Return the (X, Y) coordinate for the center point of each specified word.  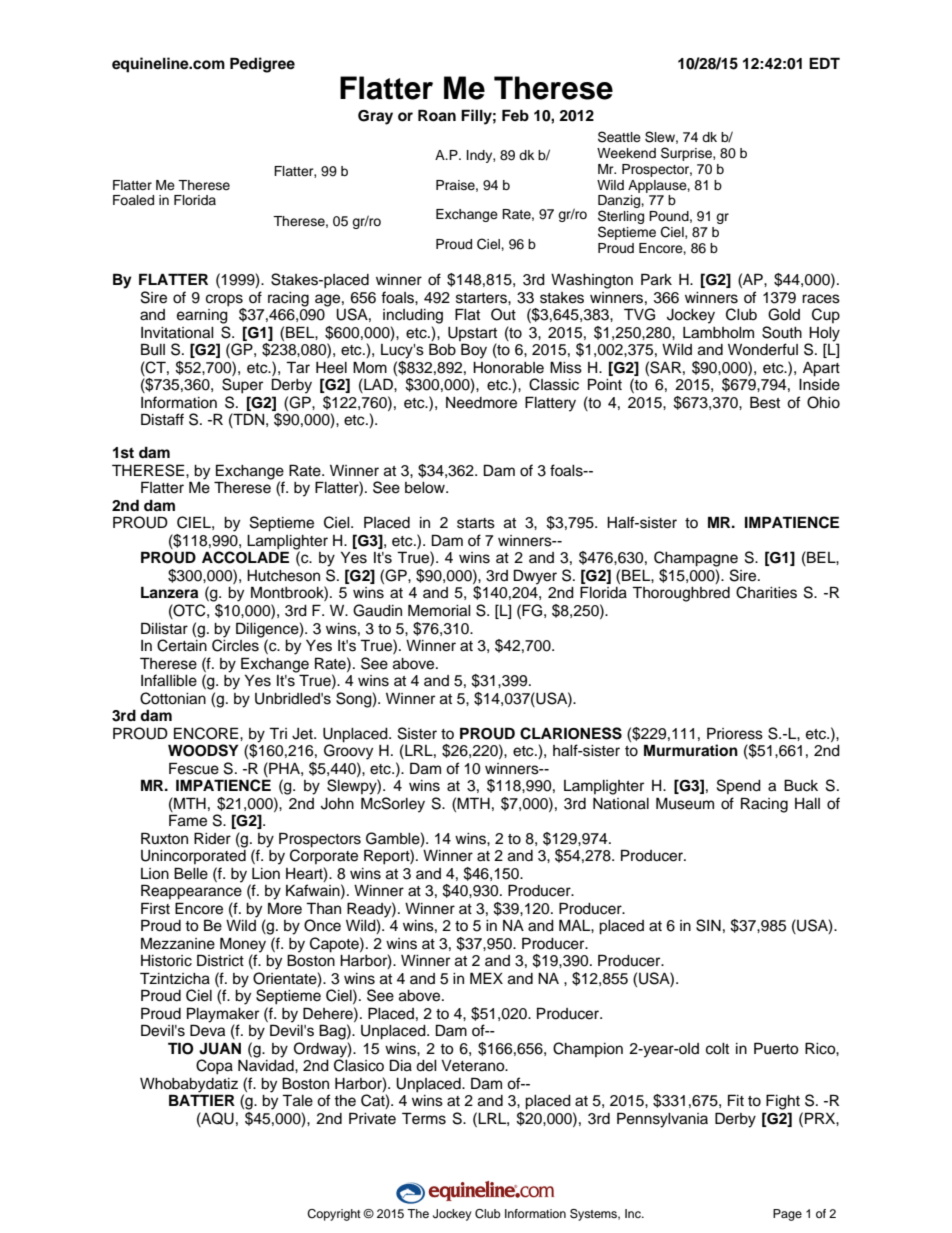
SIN (708, 925)
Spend (739, 786)
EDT (824, 63)
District (220, 960)
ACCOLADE (245, 557)
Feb (515, 115)
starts (476, 523)
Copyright (334, 1215)
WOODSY (203, 750)
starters (482, 298)
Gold (784, 314)
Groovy (348, 751)
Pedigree (262, 65)
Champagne (696, 559)
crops (224, 300)
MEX (486, 978)
